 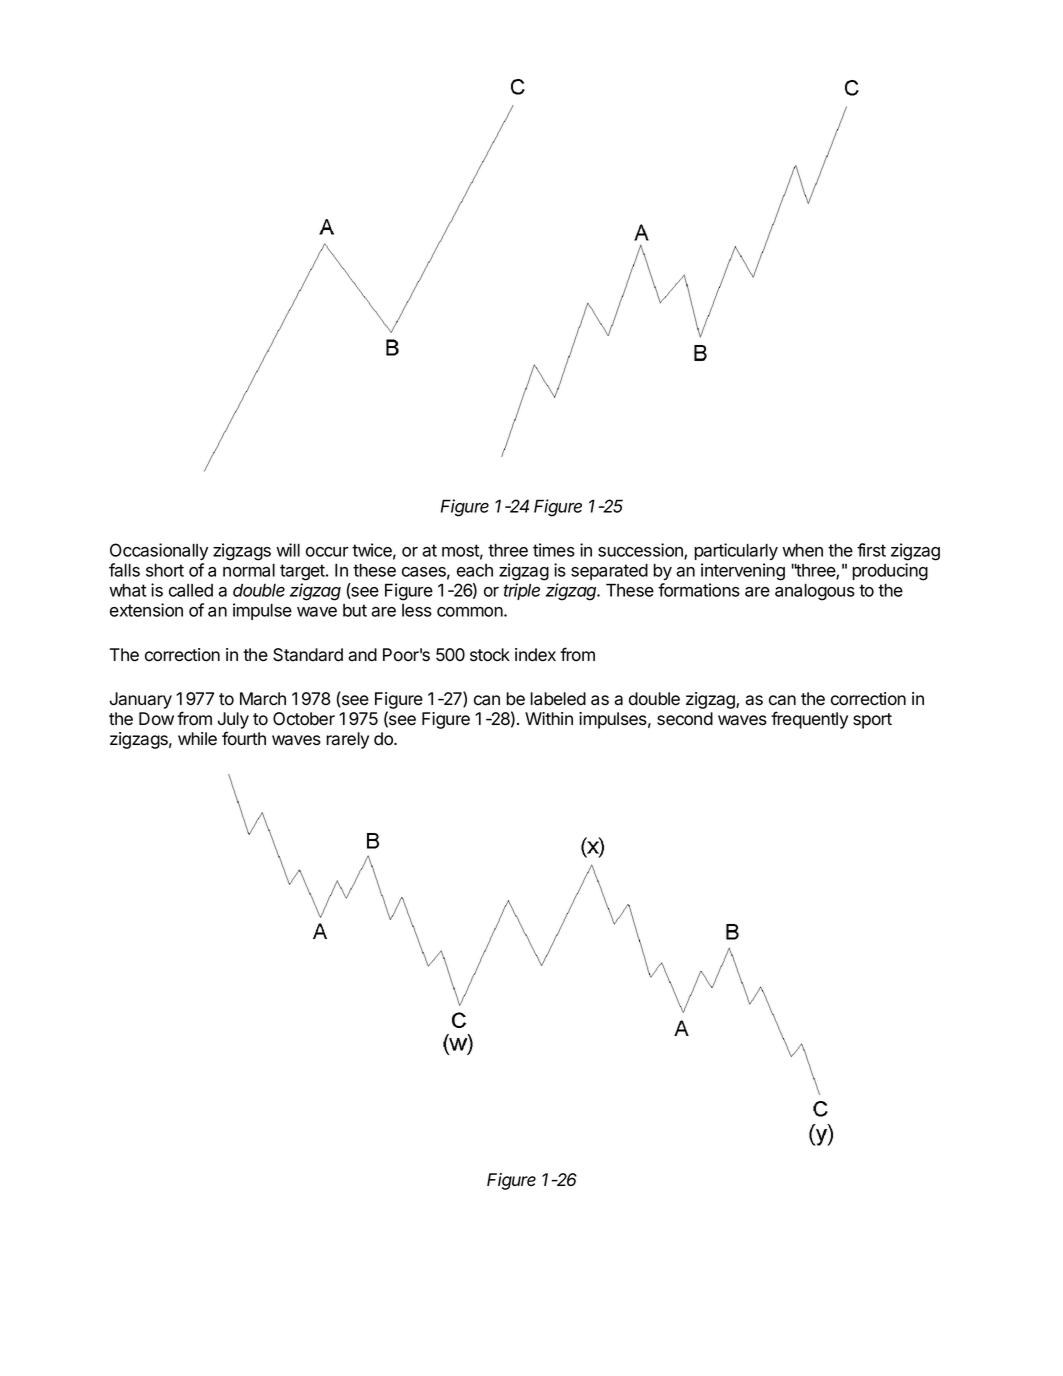 I want to click on while, so click(x=197, y=739).
